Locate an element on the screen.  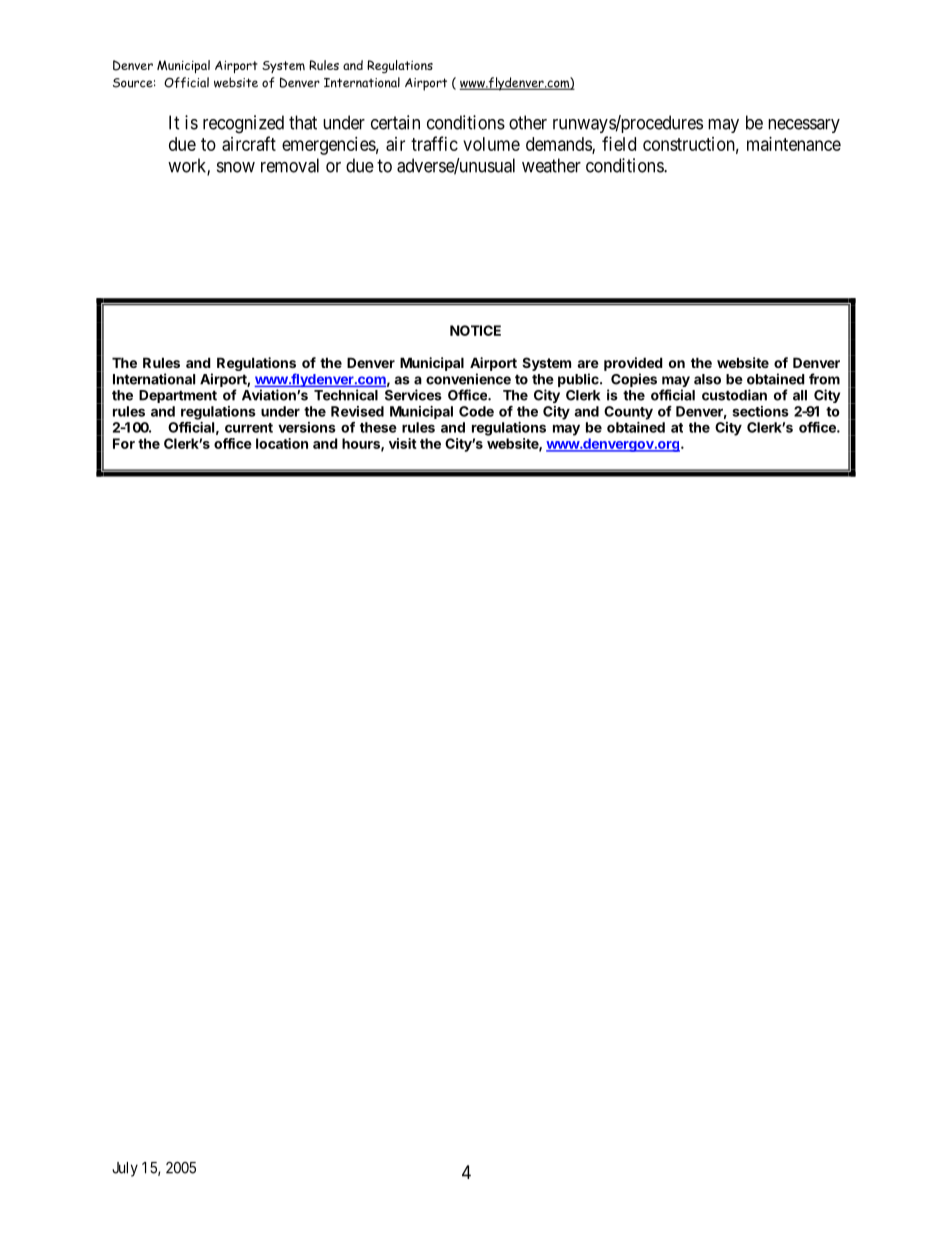
Code is located at coordinates (476, 411).
